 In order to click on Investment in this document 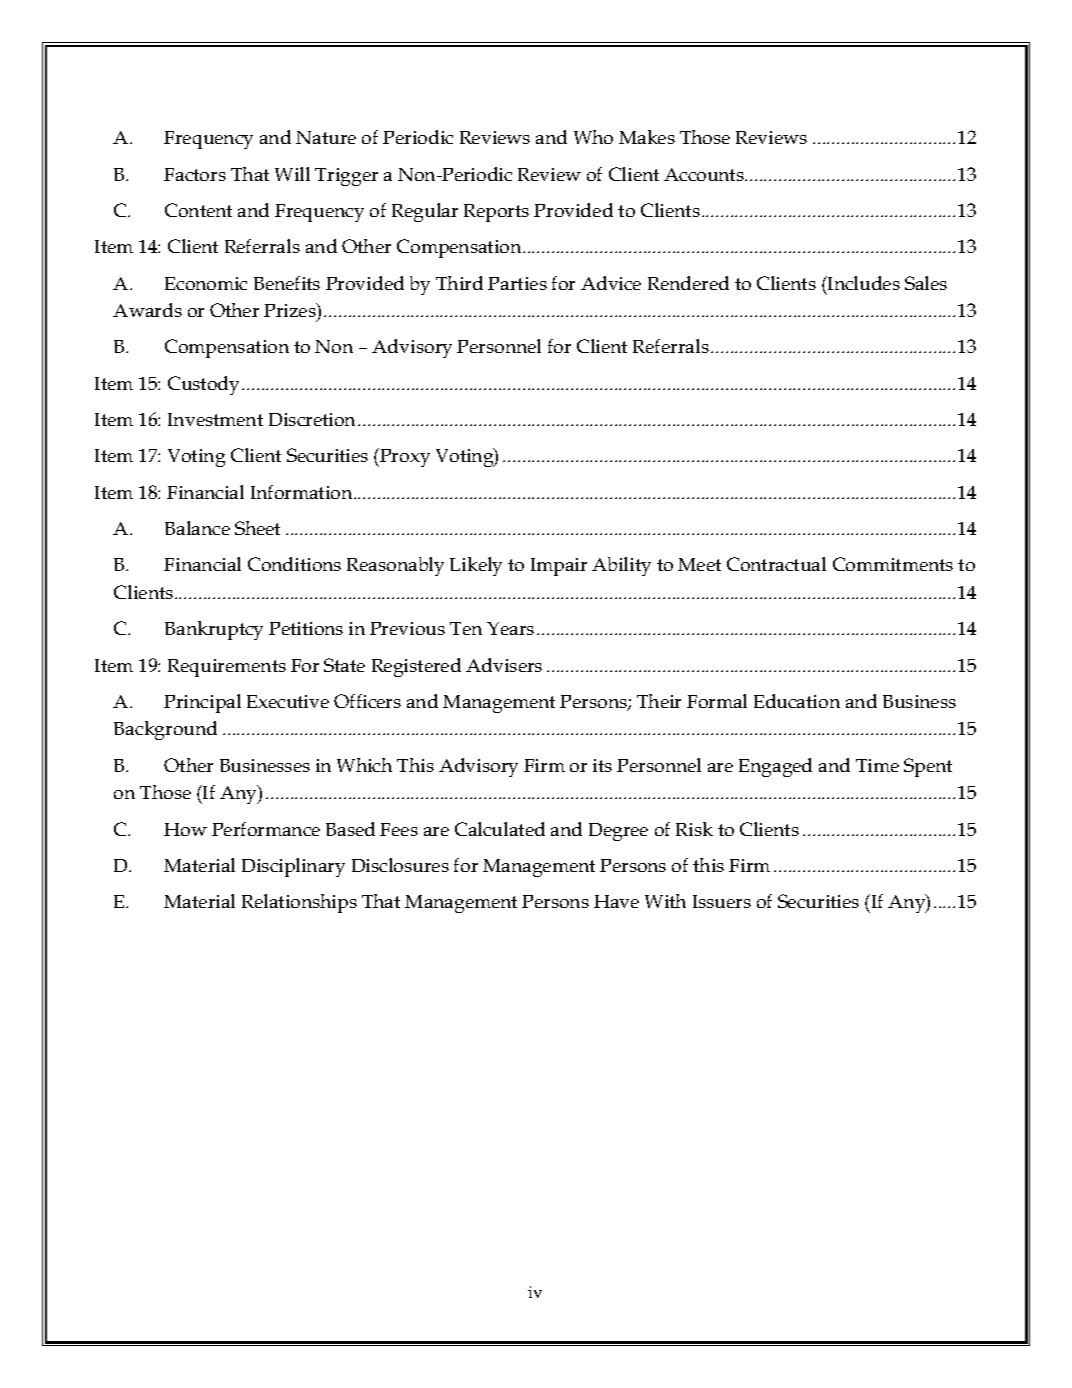, I will do `click(215, 419)`.
